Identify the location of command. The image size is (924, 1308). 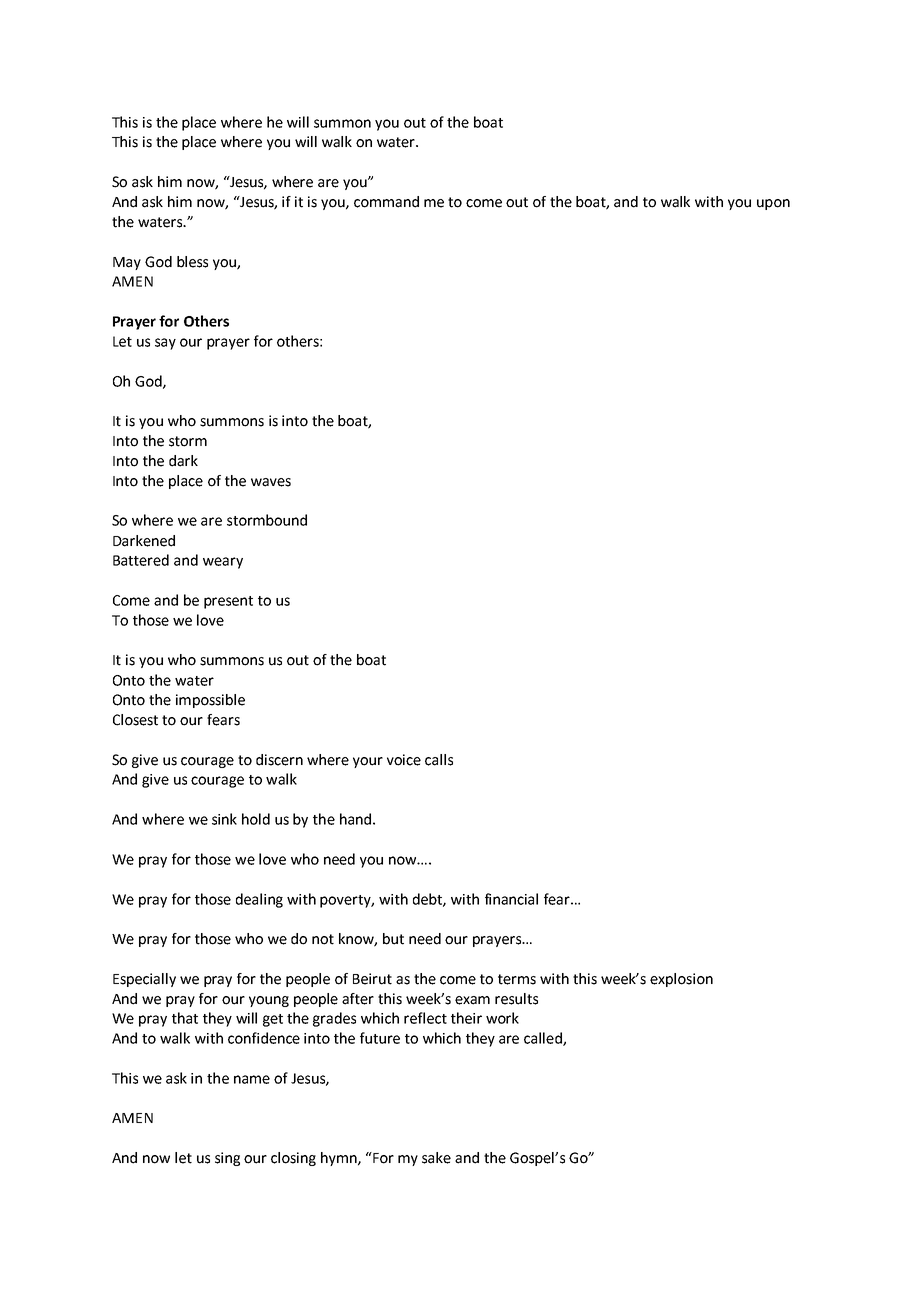
(386, 202).
